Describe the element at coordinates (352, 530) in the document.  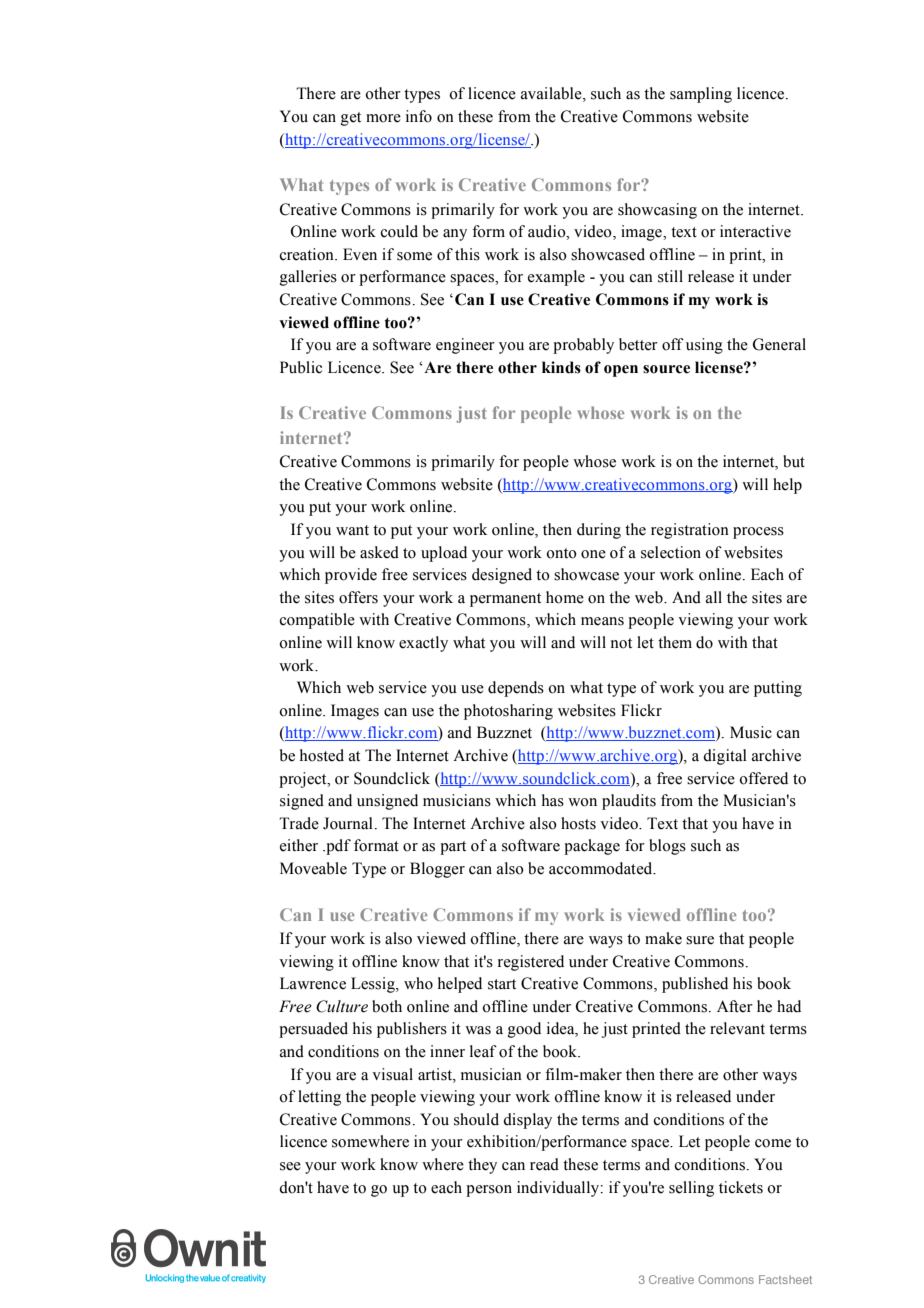
I see `want` at that location.
